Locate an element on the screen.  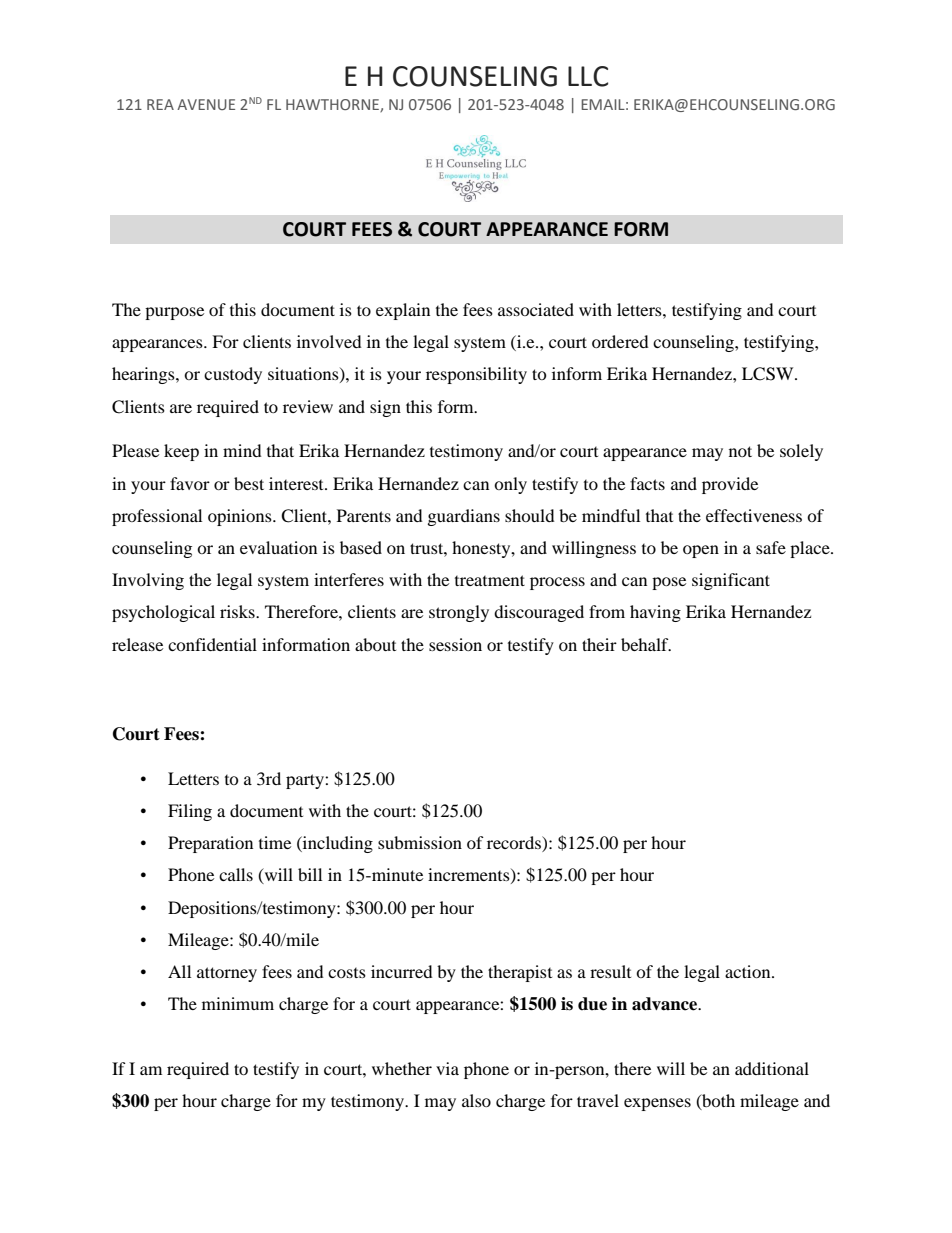
minimum is located at coordinates (238, 1003).
